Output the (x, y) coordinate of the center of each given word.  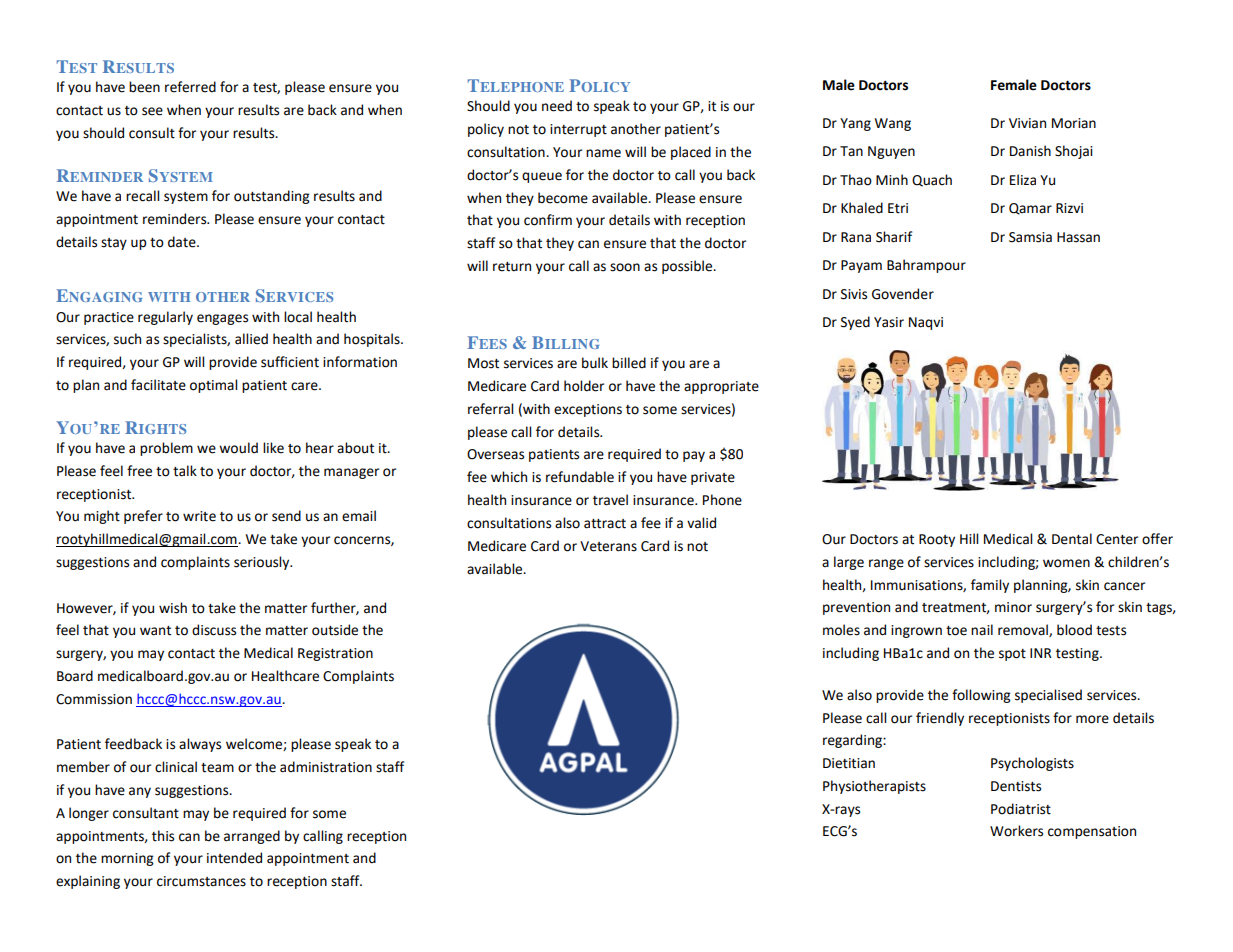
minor (1013, 607)
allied (251, 339)
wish (173, 608)
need (557, 106)
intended (234, 858)
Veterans (608, 546)
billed (629, 363)
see (152, 111)
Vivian (1027, 123)
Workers (1016, 831)
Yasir (889, 322)
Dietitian (849, 763)
